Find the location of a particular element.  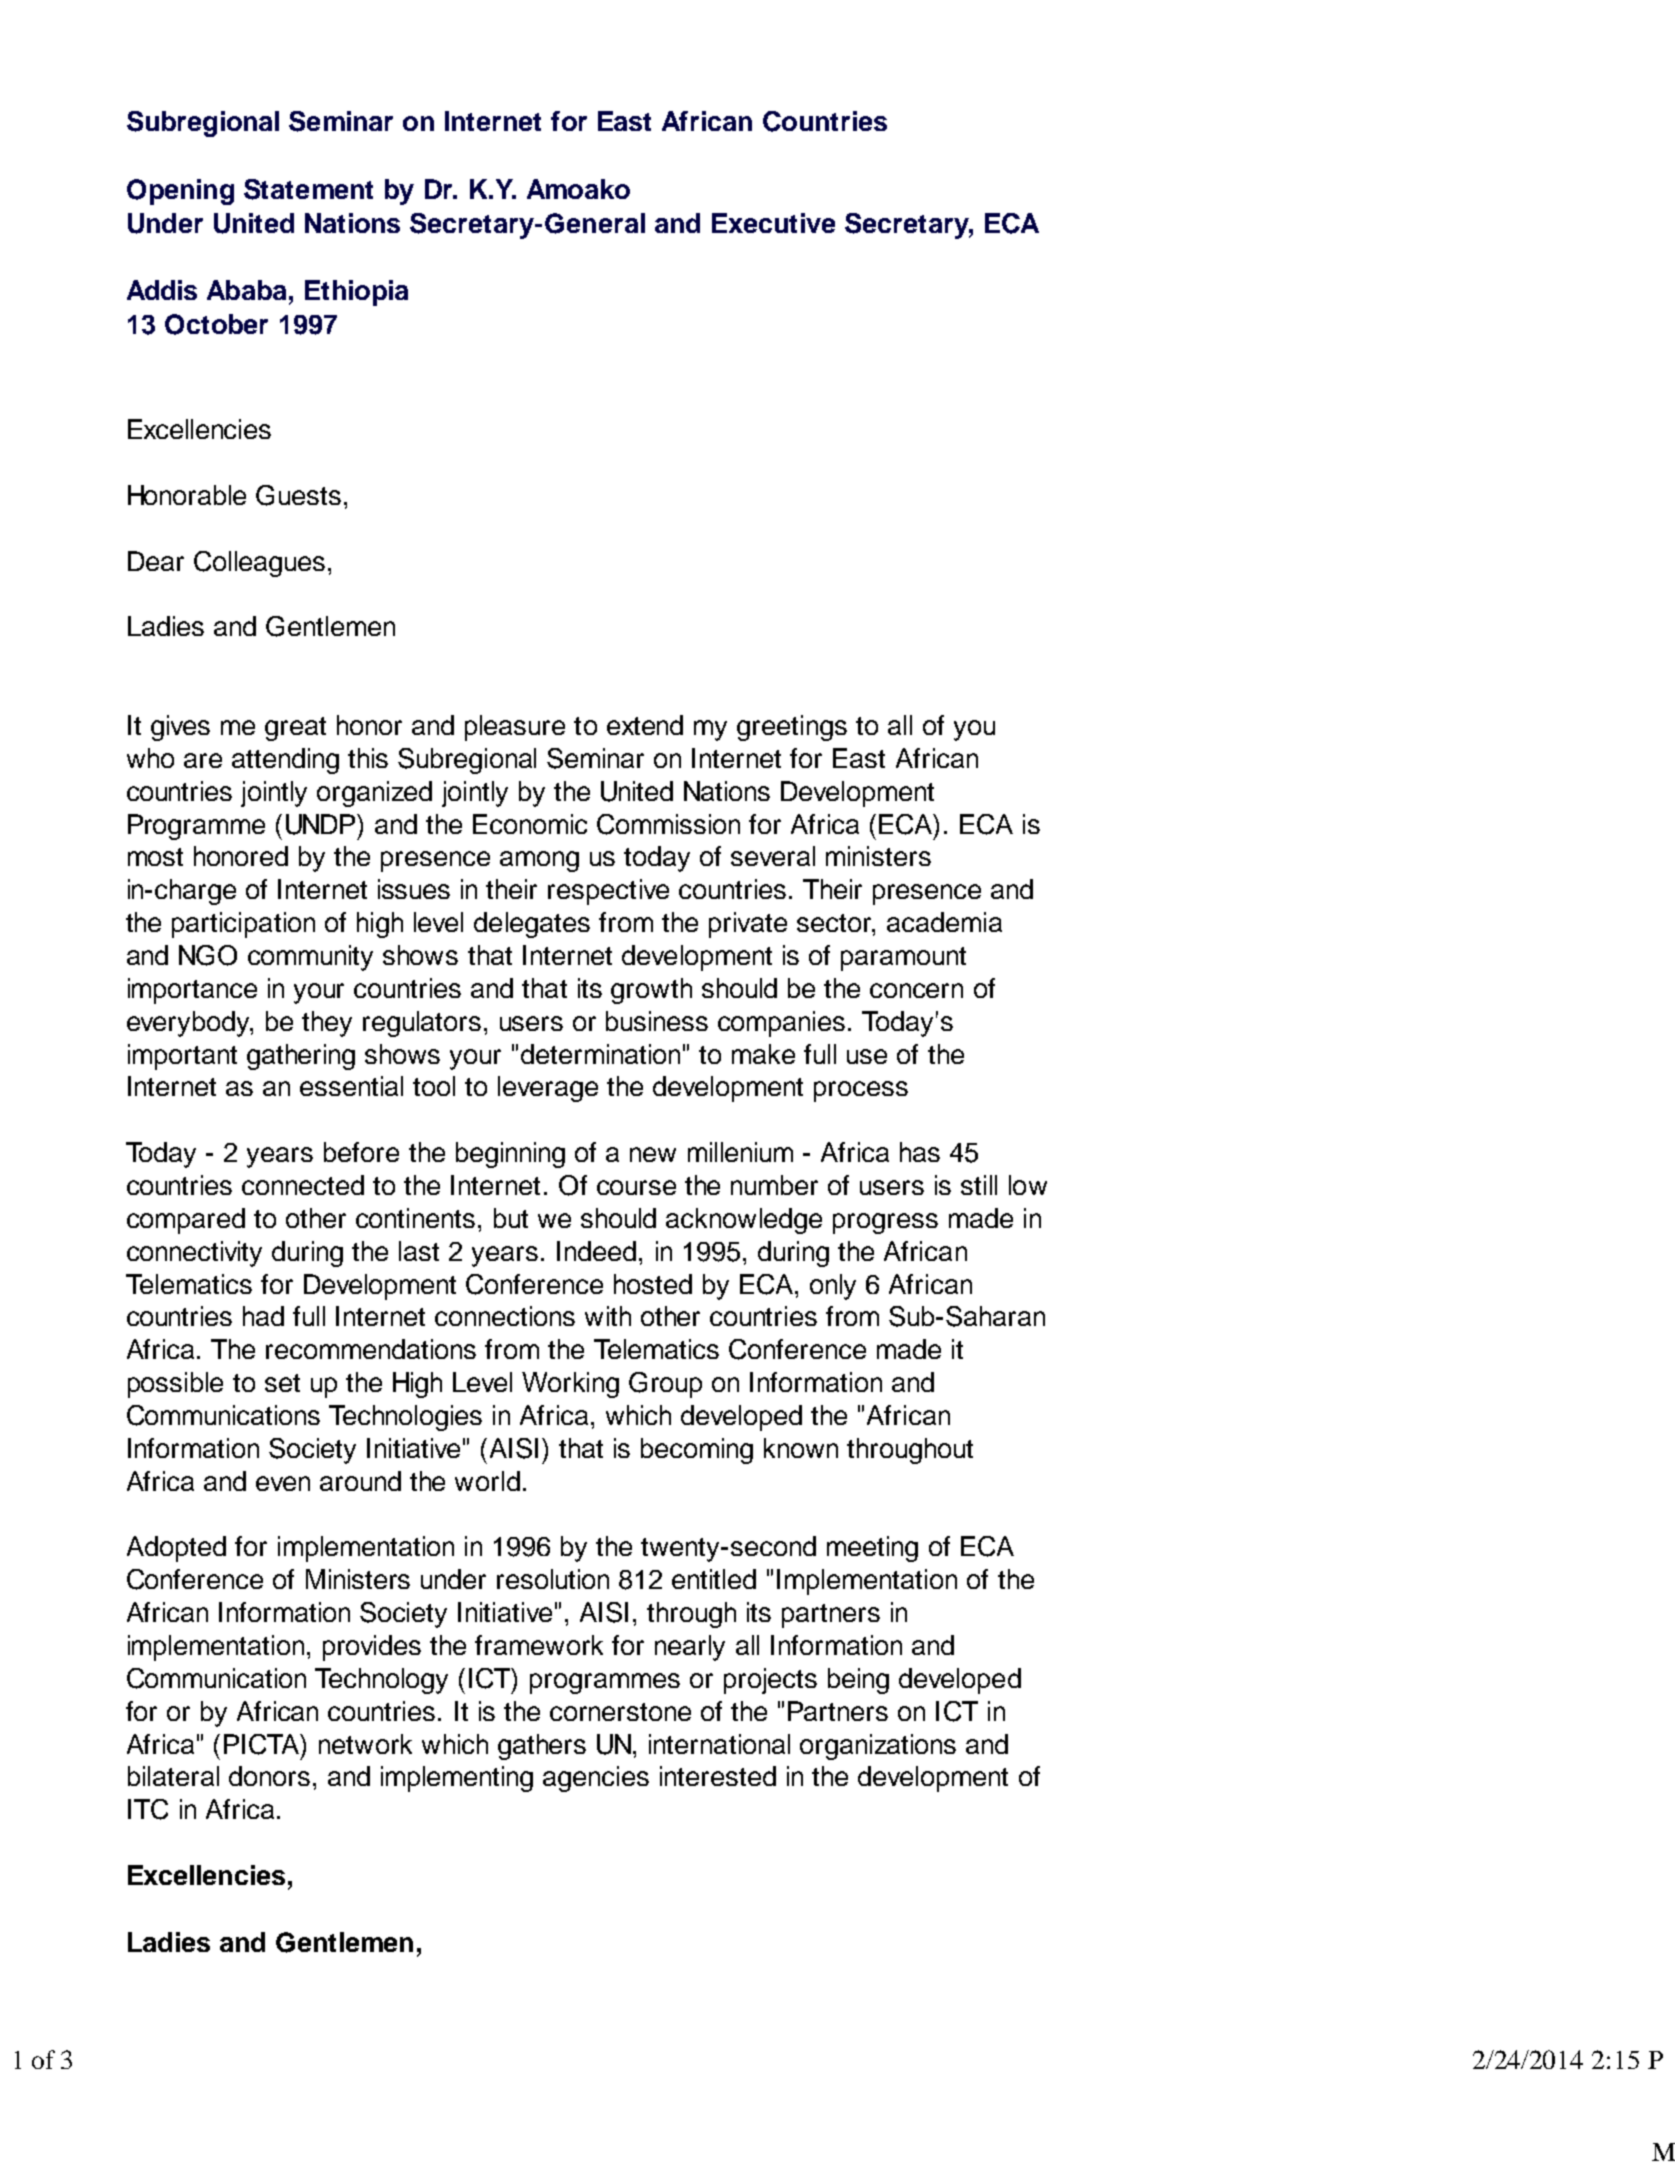

donors is located at coordinates (269, 1776).
